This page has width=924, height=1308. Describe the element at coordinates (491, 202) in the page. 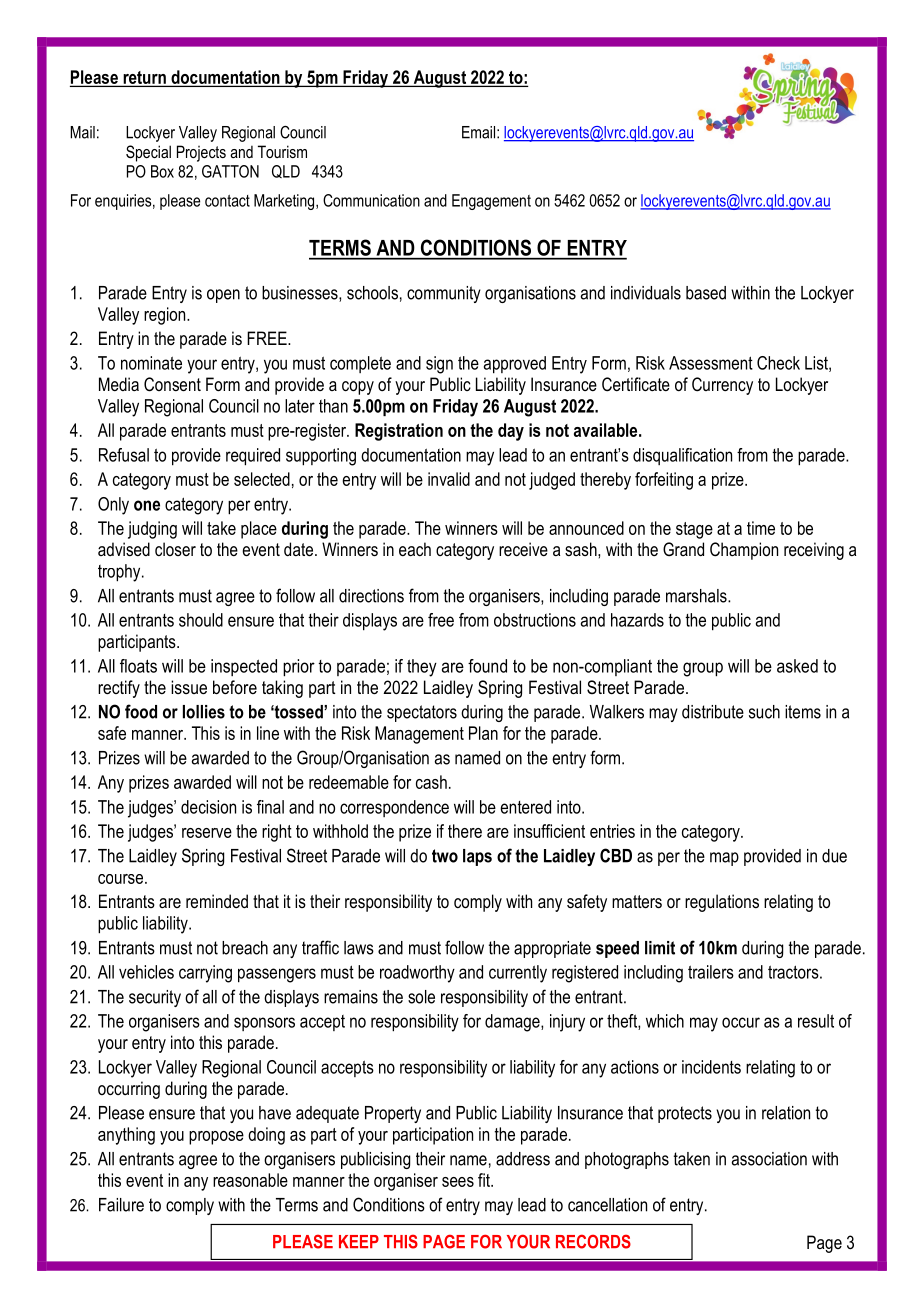

I see `Engagement` at that location.
